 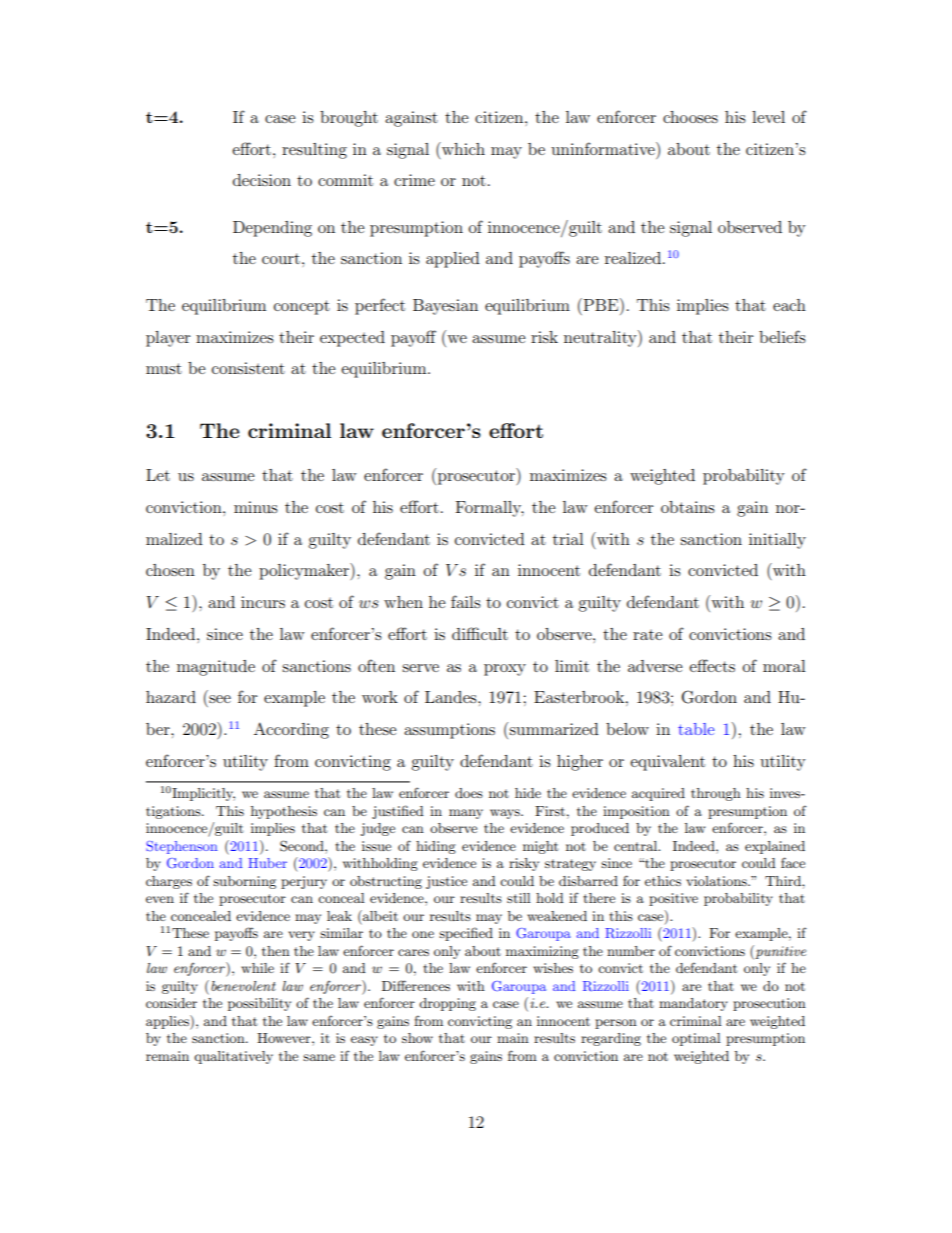 I want to click on fails, so click(x=466, y=601).
